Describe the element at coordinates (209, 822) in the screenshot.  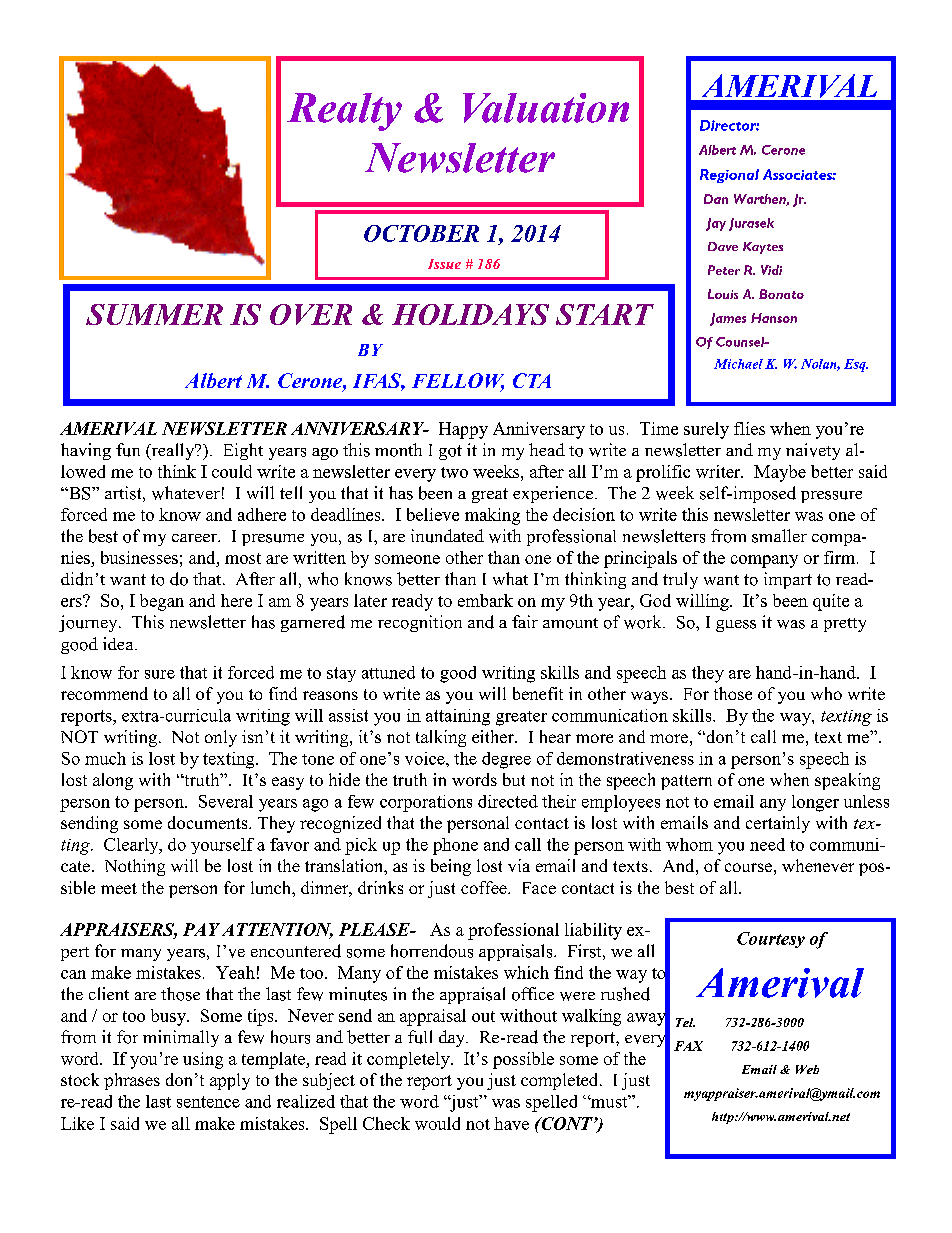
I see `documents` at that location.
